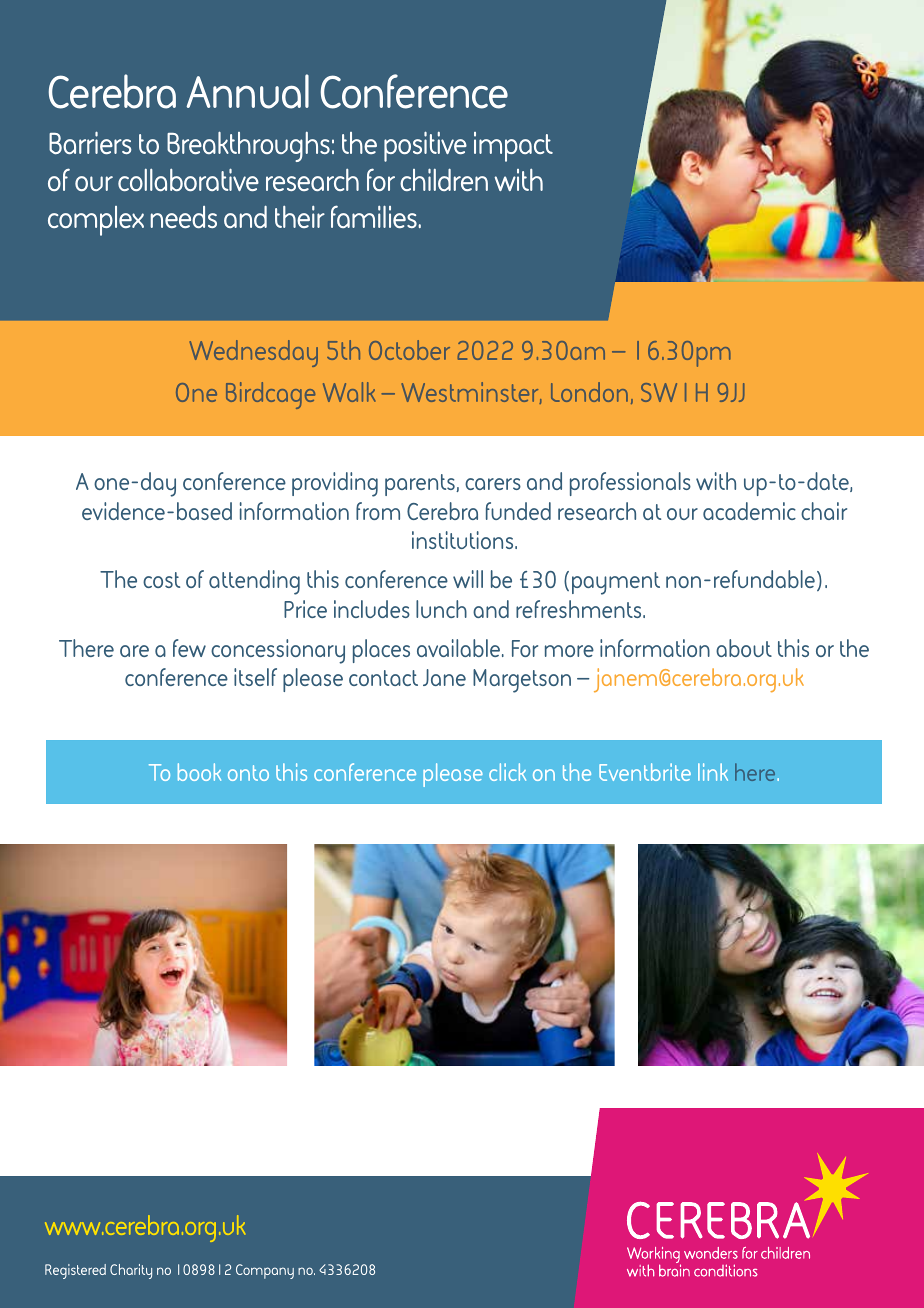 The image size is (924, 1308). I want to click on collaborative, so click(188, 179).
